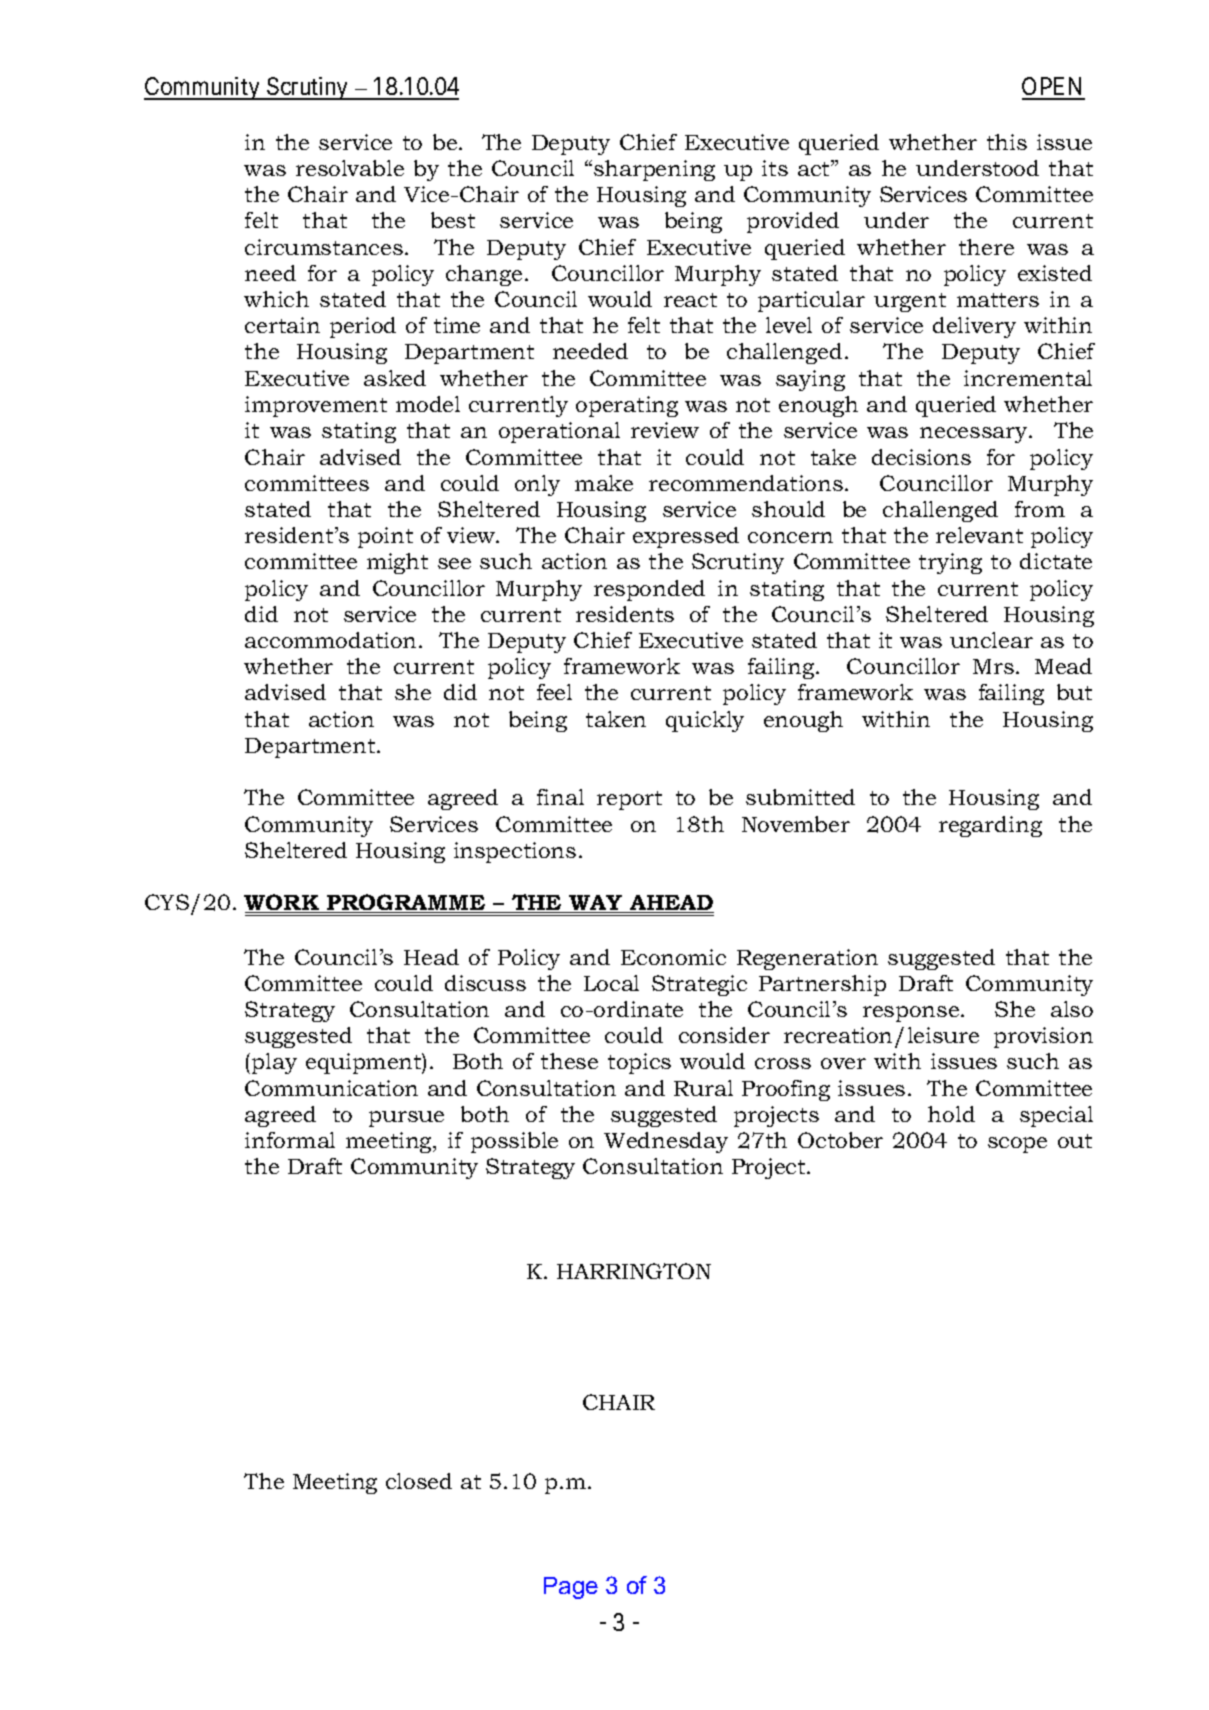 This screenshot has height=1710, width=1209. I want to click on report, so click(629, 800).
